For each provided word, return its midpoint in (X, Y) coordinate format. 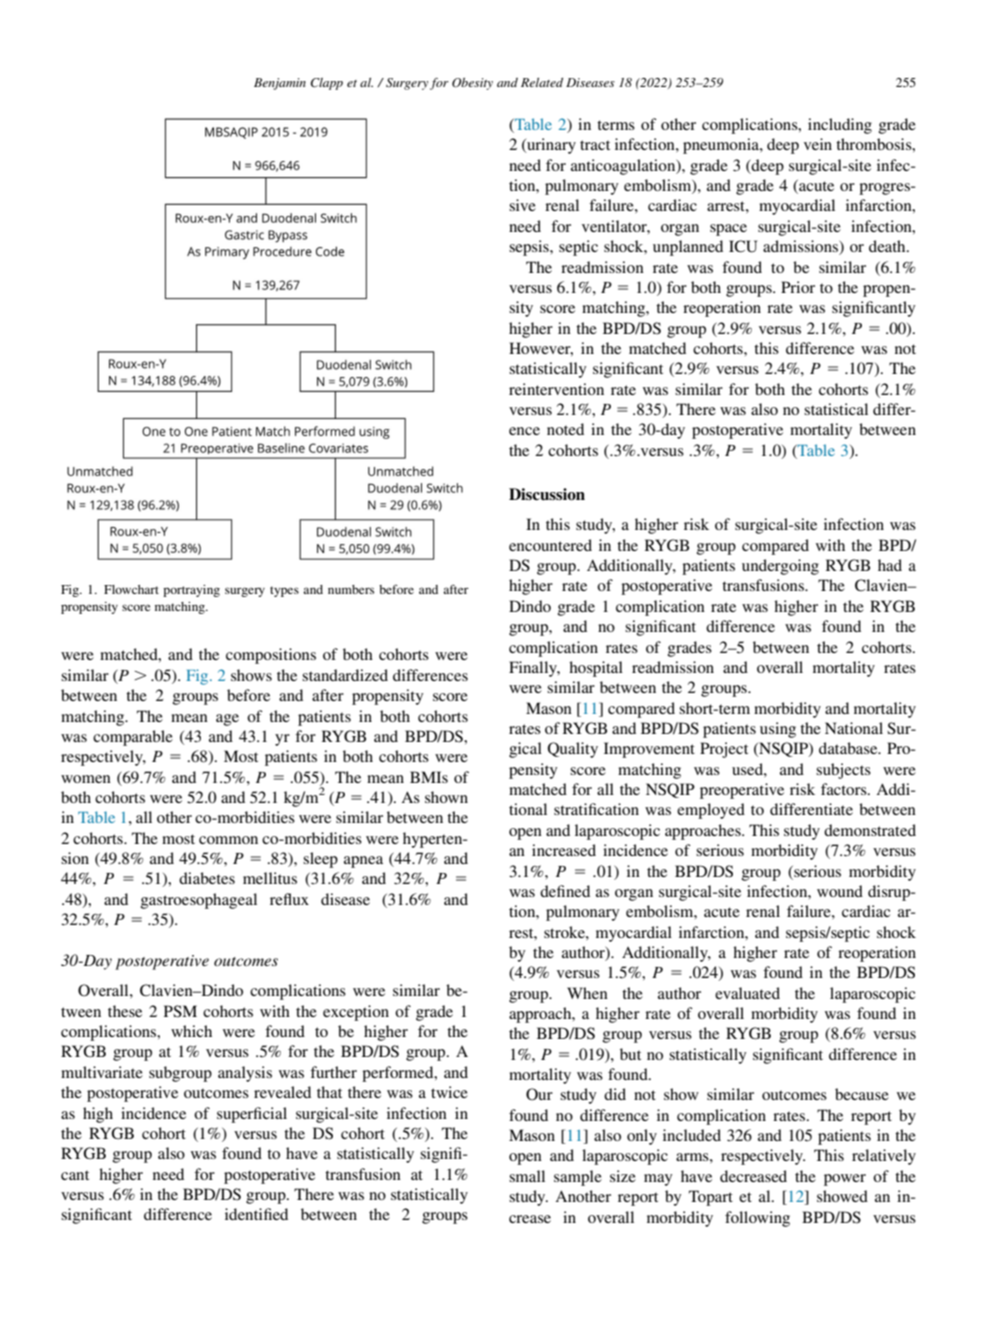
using (778, 730)
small (527, 1176)
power (845, 1180)
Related (542, 82)
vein (818, 144)
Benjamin (280, 84)
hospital (596, 669)
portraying (191, 591)
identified (256, 1214)
